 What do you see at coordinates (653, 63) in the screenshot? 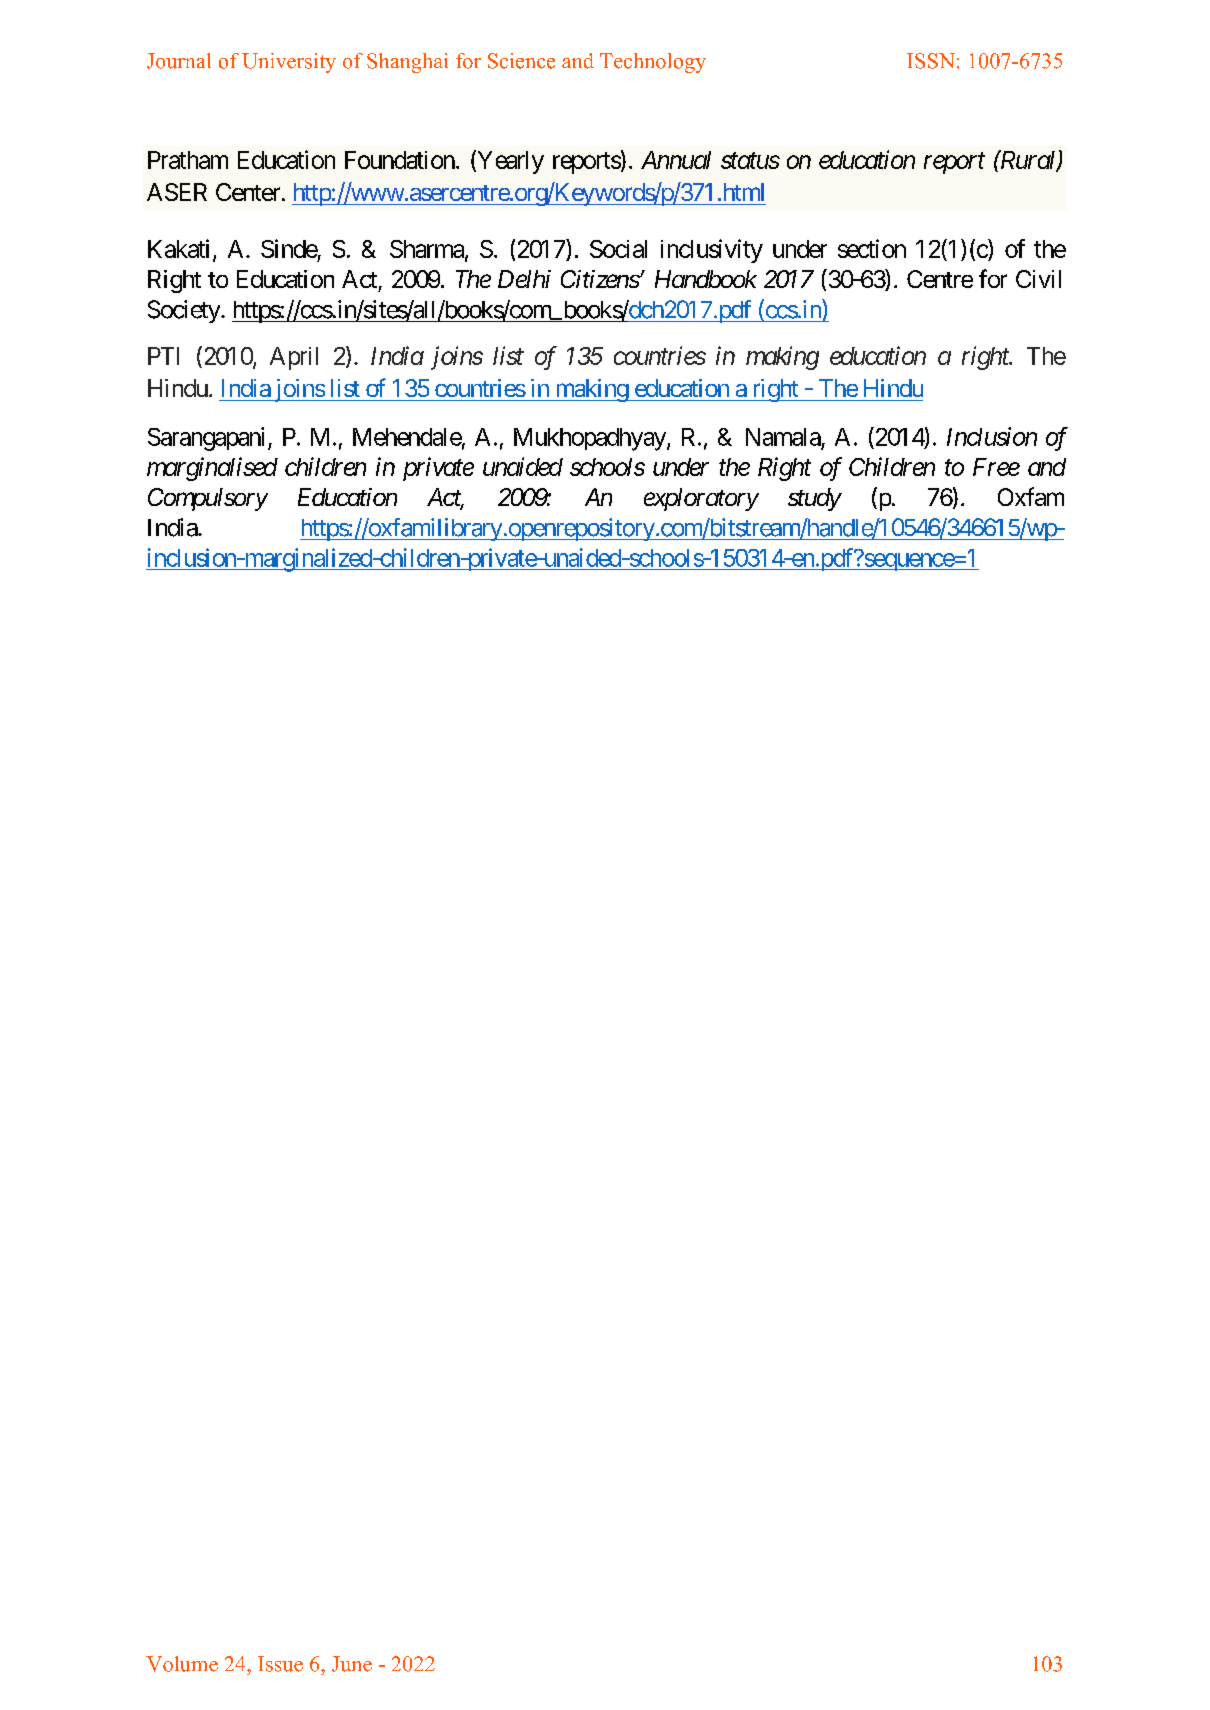
I see `Technology` at bounding box center [653, 63].
